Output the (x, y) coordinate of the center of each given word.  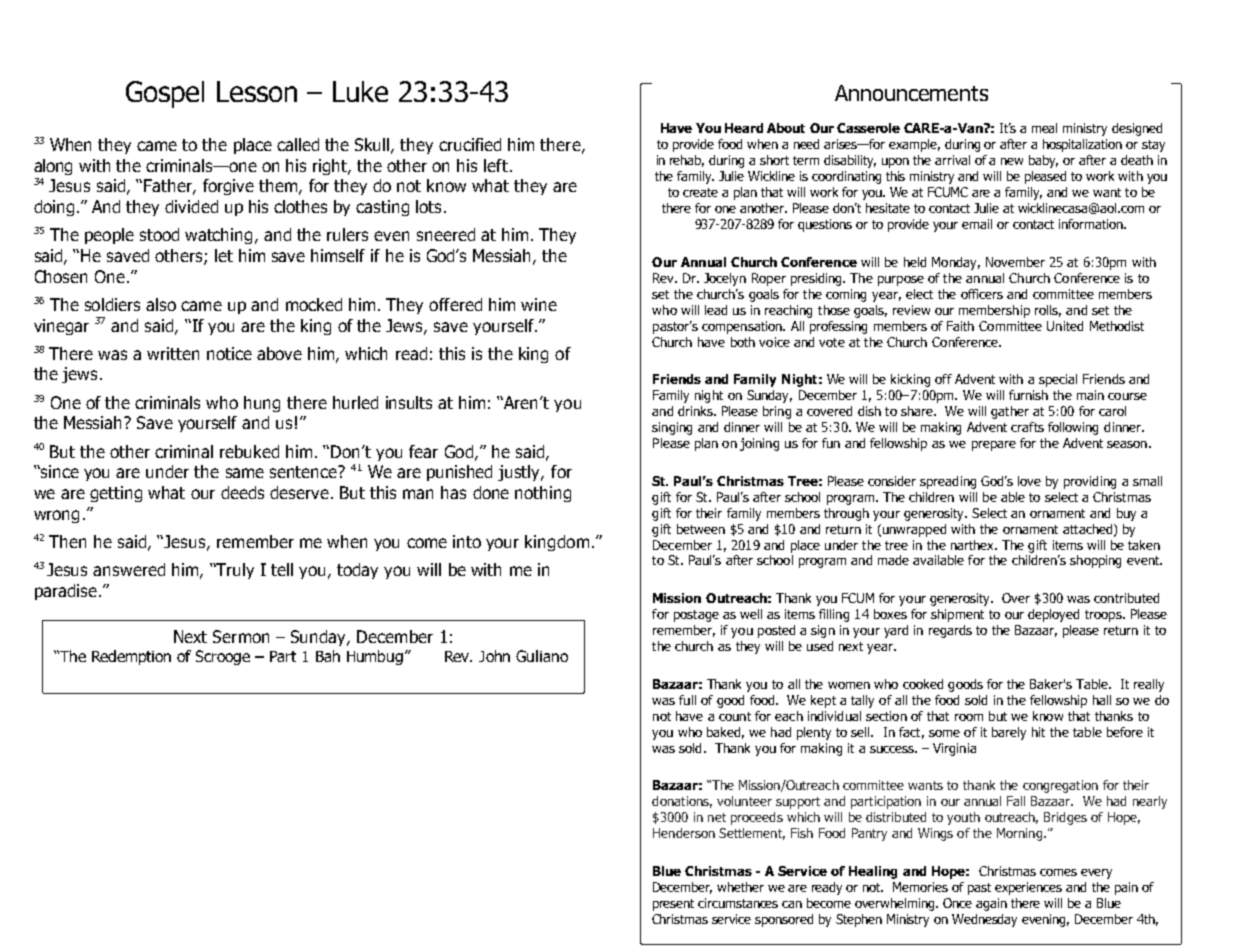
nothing (543, 494)
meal (1044, 128)
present (673, 905)
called (298, 144)
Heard (744, 128)
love (1029, 481)
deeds (242, 492)
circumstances (738, 903)
